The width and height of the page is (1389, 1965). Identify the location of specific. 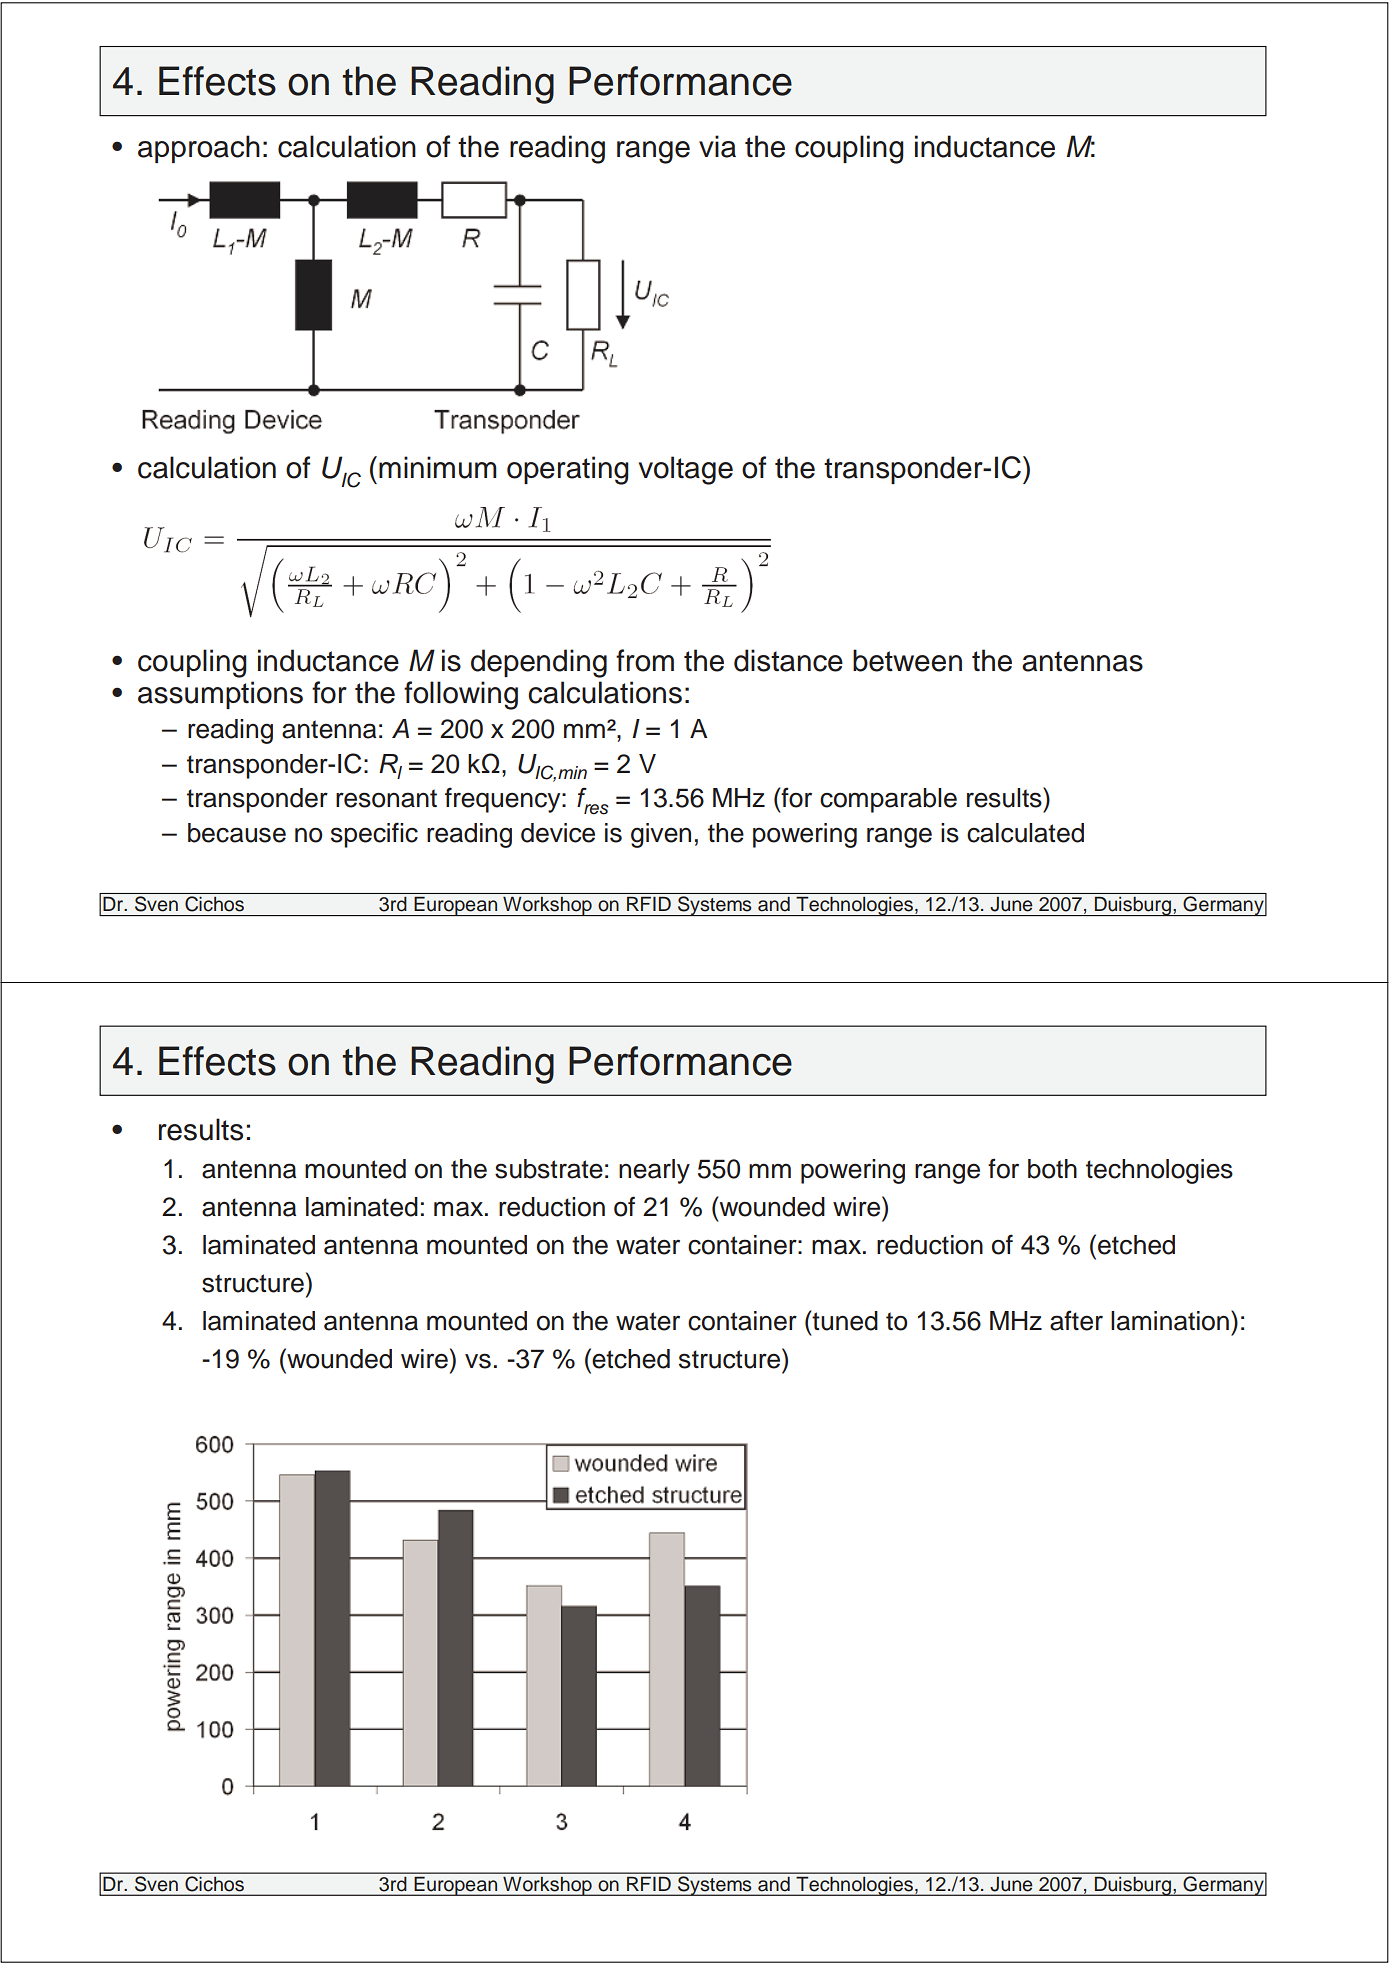
(374, 835).
